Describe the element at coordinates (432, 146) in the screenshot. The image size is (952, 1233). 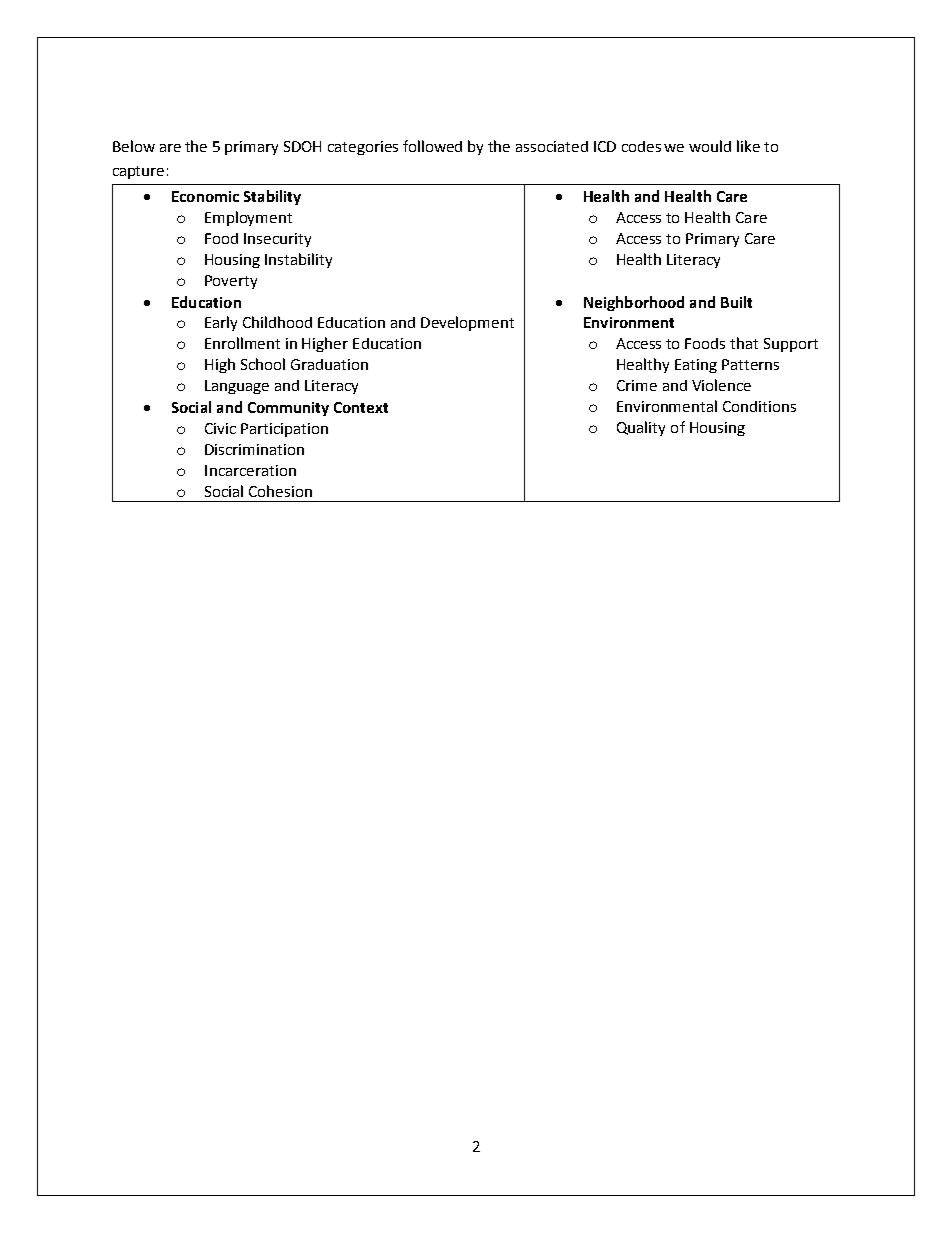
I see `followed` at that location.
